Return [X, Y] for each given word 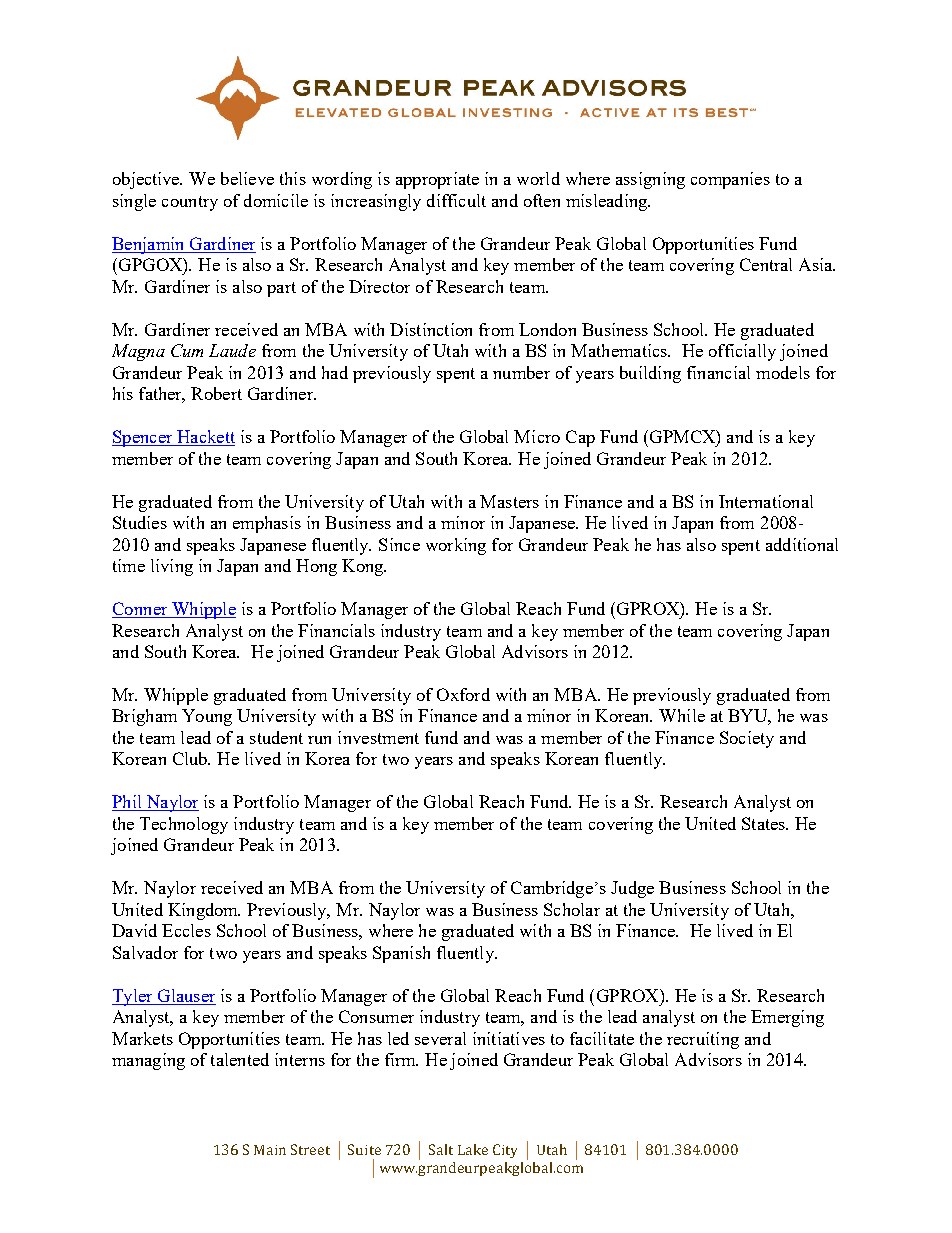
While [682, 715]
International [766, 501]
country [190, 203]
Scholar [572, 909]
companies [730, 180]
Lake [473, 1149]
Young [207, 717]
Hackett [205, 438]
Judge [632, 889]
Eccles [186, 930]
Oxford [463, 694]
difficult [456, 200]
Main [270, 1150]
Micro [537, 436]
